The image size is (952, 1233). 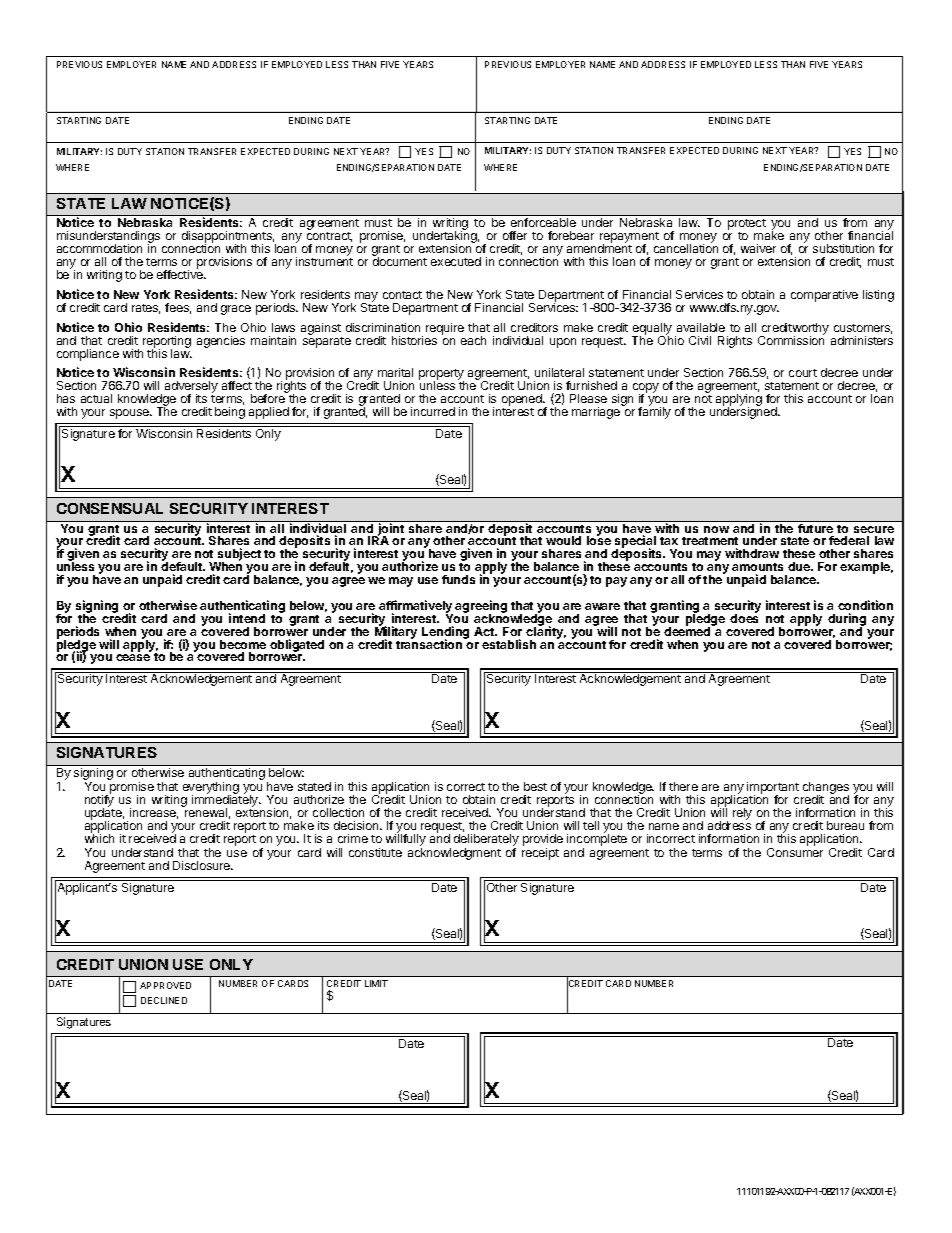 I want to click on establish, so click(x=509, y=644).
